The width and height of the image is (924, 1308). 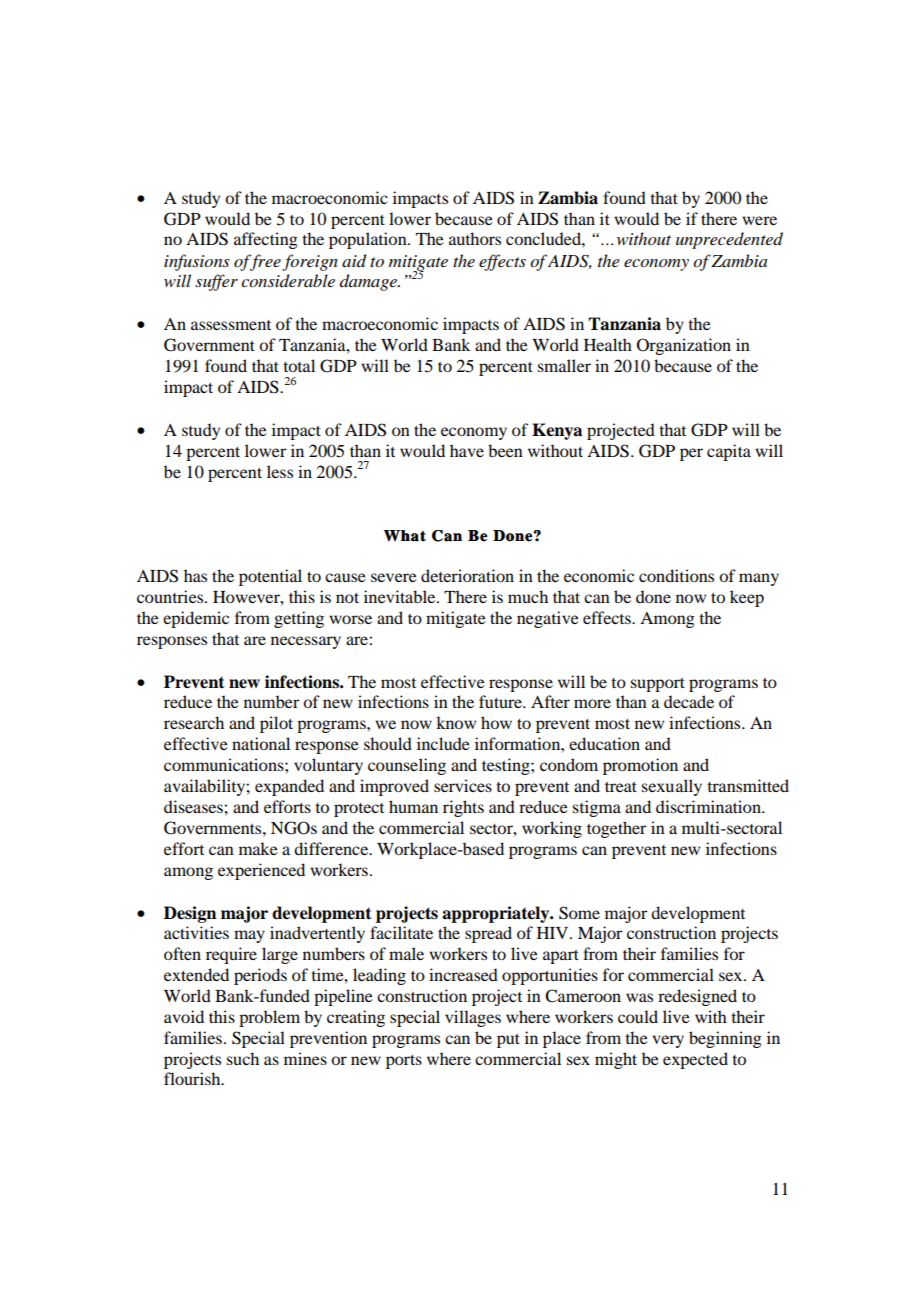 I want to click on expected, so click(x=695, y=1060).
